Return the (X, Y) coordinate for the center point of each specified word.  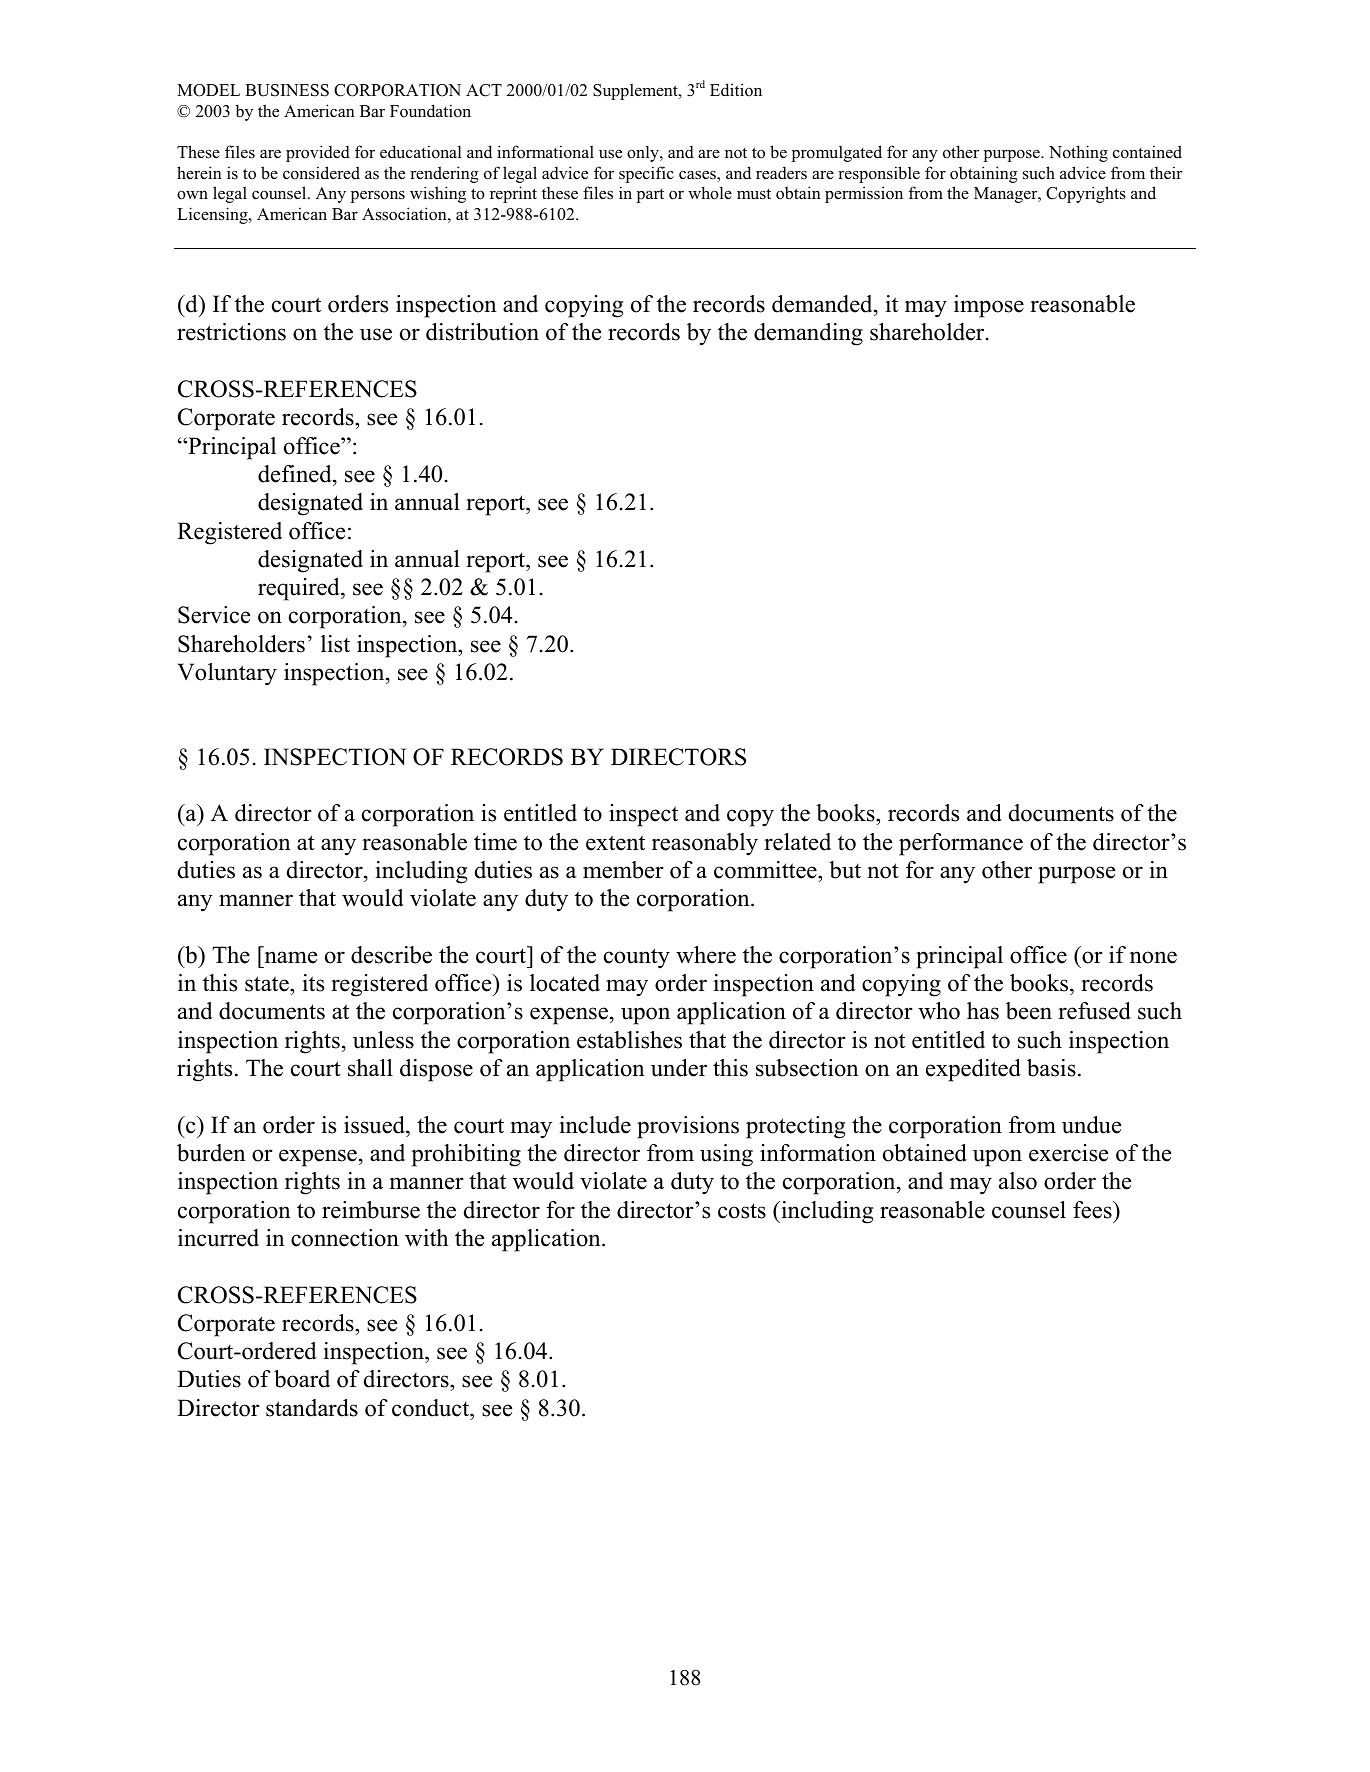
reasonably (705, 844)
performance (961, 844)
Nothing (1078, 153)
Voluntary (227, 674)
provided (318, 153)
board (302, 1379)
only (644, 153)
